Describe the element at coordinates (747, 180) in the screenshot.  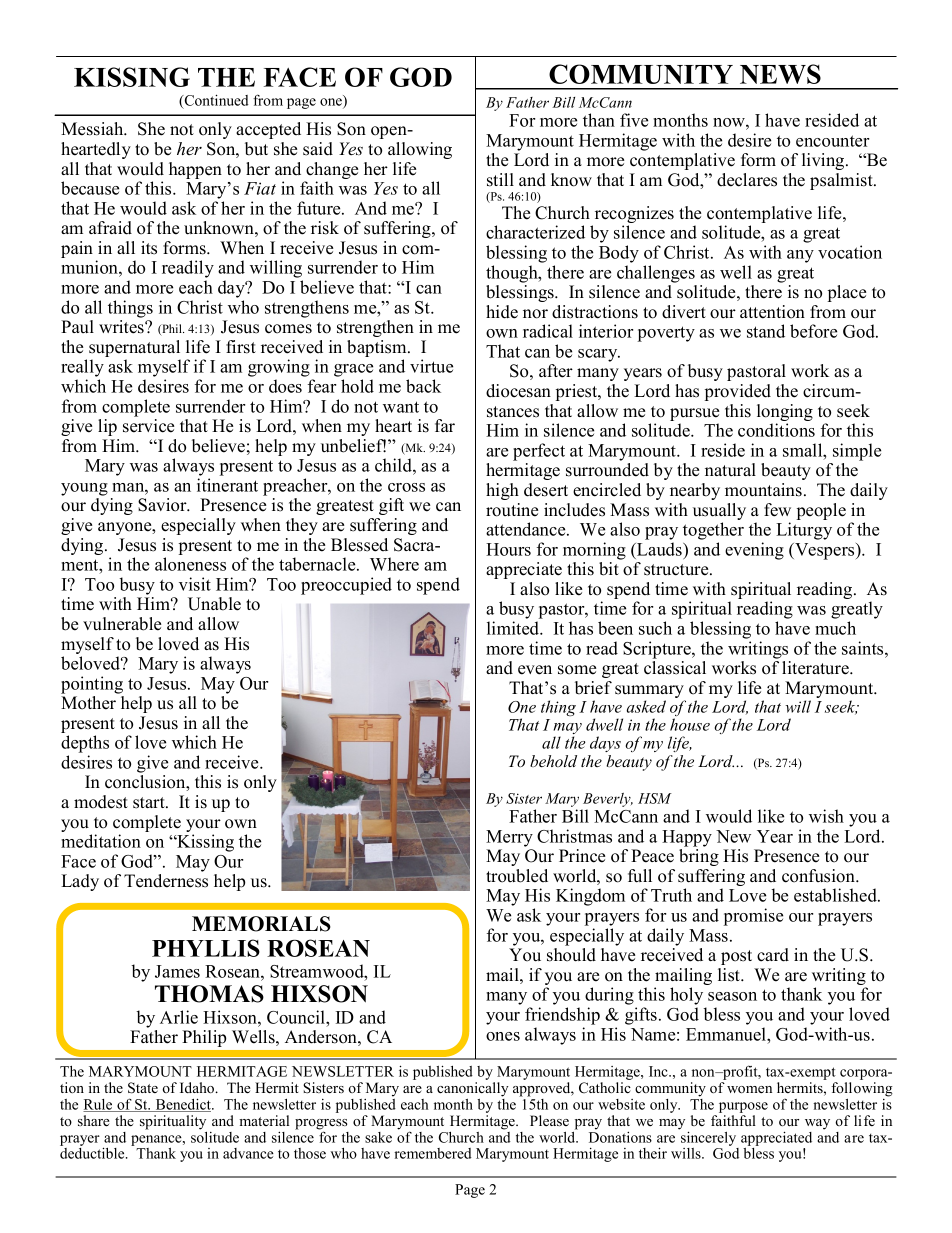
I see `declares` at that location.
